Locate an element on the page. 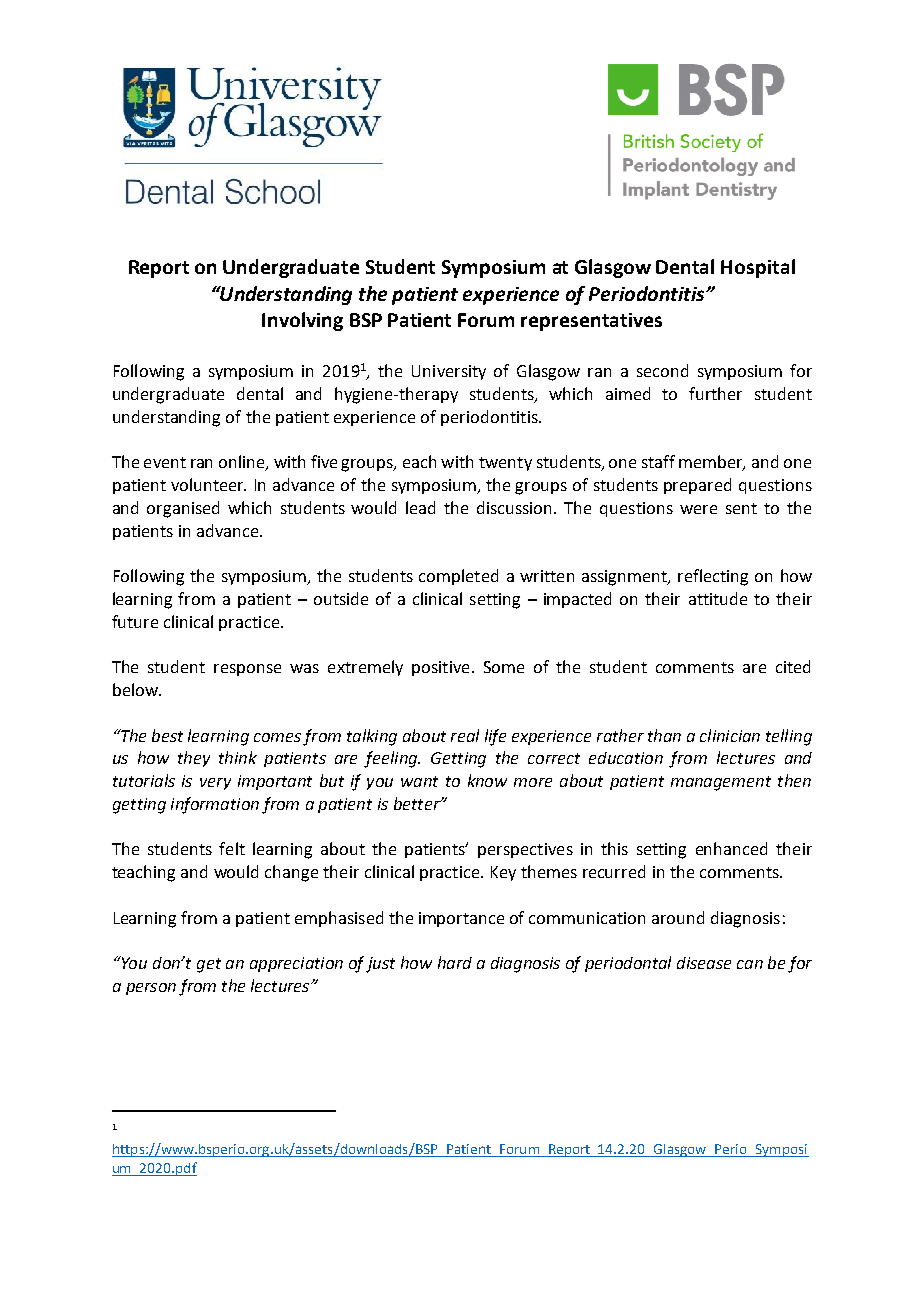 The height and width of the image is (1308, 924). real is located at coordinates (465, 735).
